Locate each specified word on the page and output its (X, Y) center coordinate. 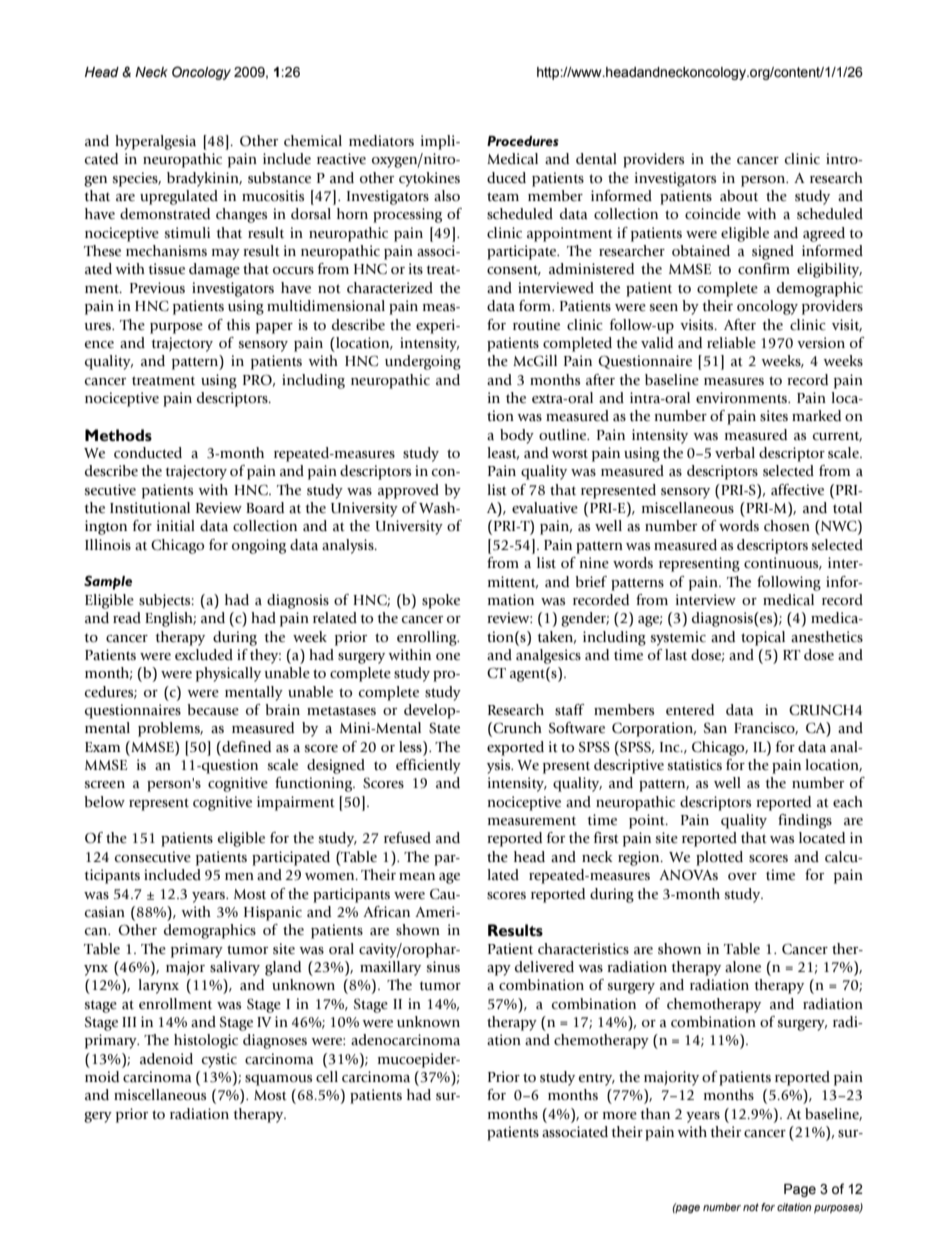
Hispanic (273, 913)
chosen (787, 526)
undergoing (423, 362)
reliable (731, 343)
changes (241, 215)
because (213, 710)
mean (417, 877)
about (739, 196)
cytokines (429, 179)
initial (176, 525)
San (715, 728)
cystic (219, 1060)
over (742, 876)
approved (408, 491)
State (444, 728)
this (238, 325)
